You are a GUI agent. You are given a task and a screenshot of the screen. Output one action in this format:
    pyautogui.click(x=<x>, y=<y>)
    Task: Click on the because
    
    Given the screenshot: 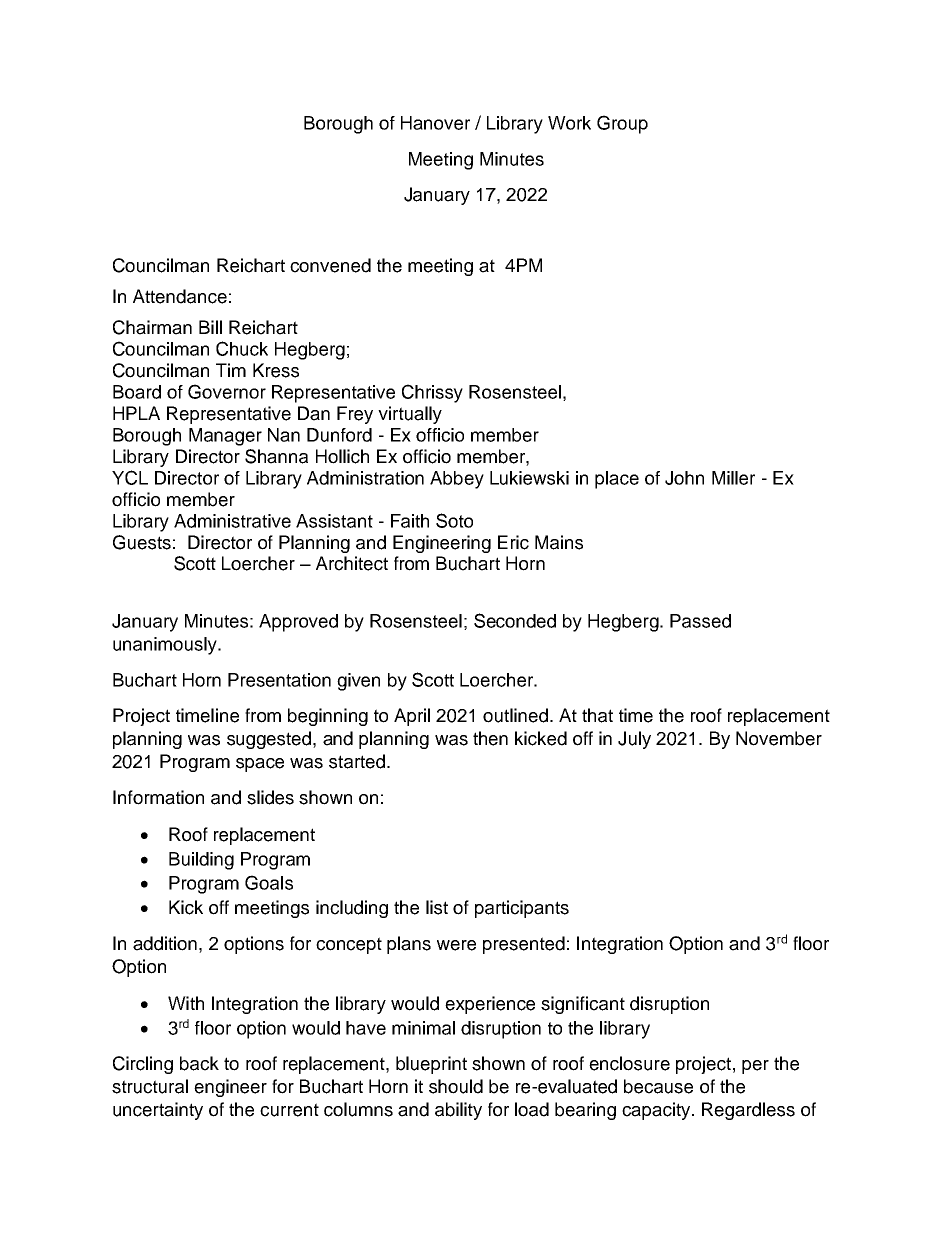 What is the action you would take?
    pyautogui.click(x=658, y=1086)
